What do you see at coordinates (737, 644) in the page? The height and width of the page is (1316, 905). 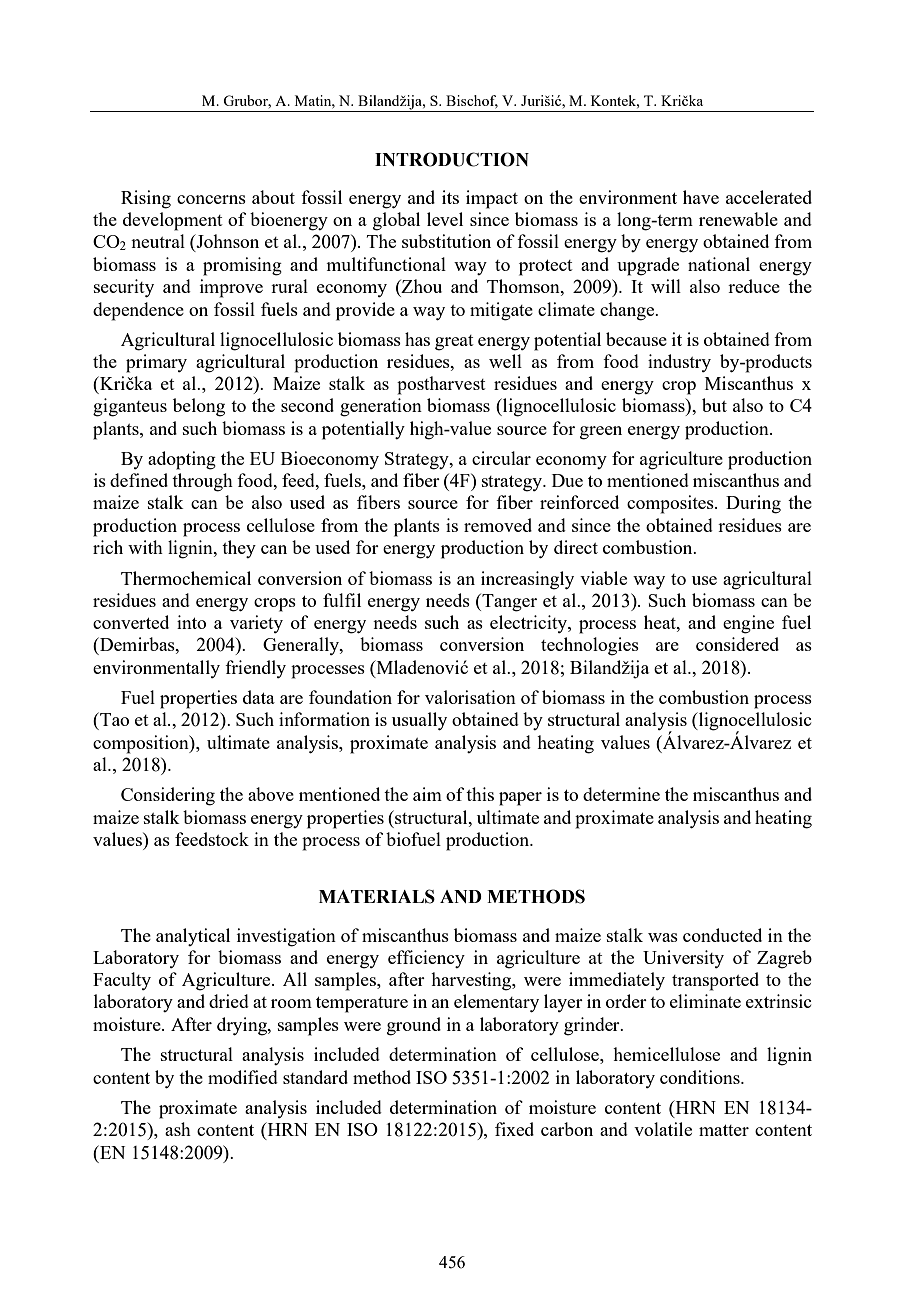 I see `considered` at bounding box center [737, 644].
